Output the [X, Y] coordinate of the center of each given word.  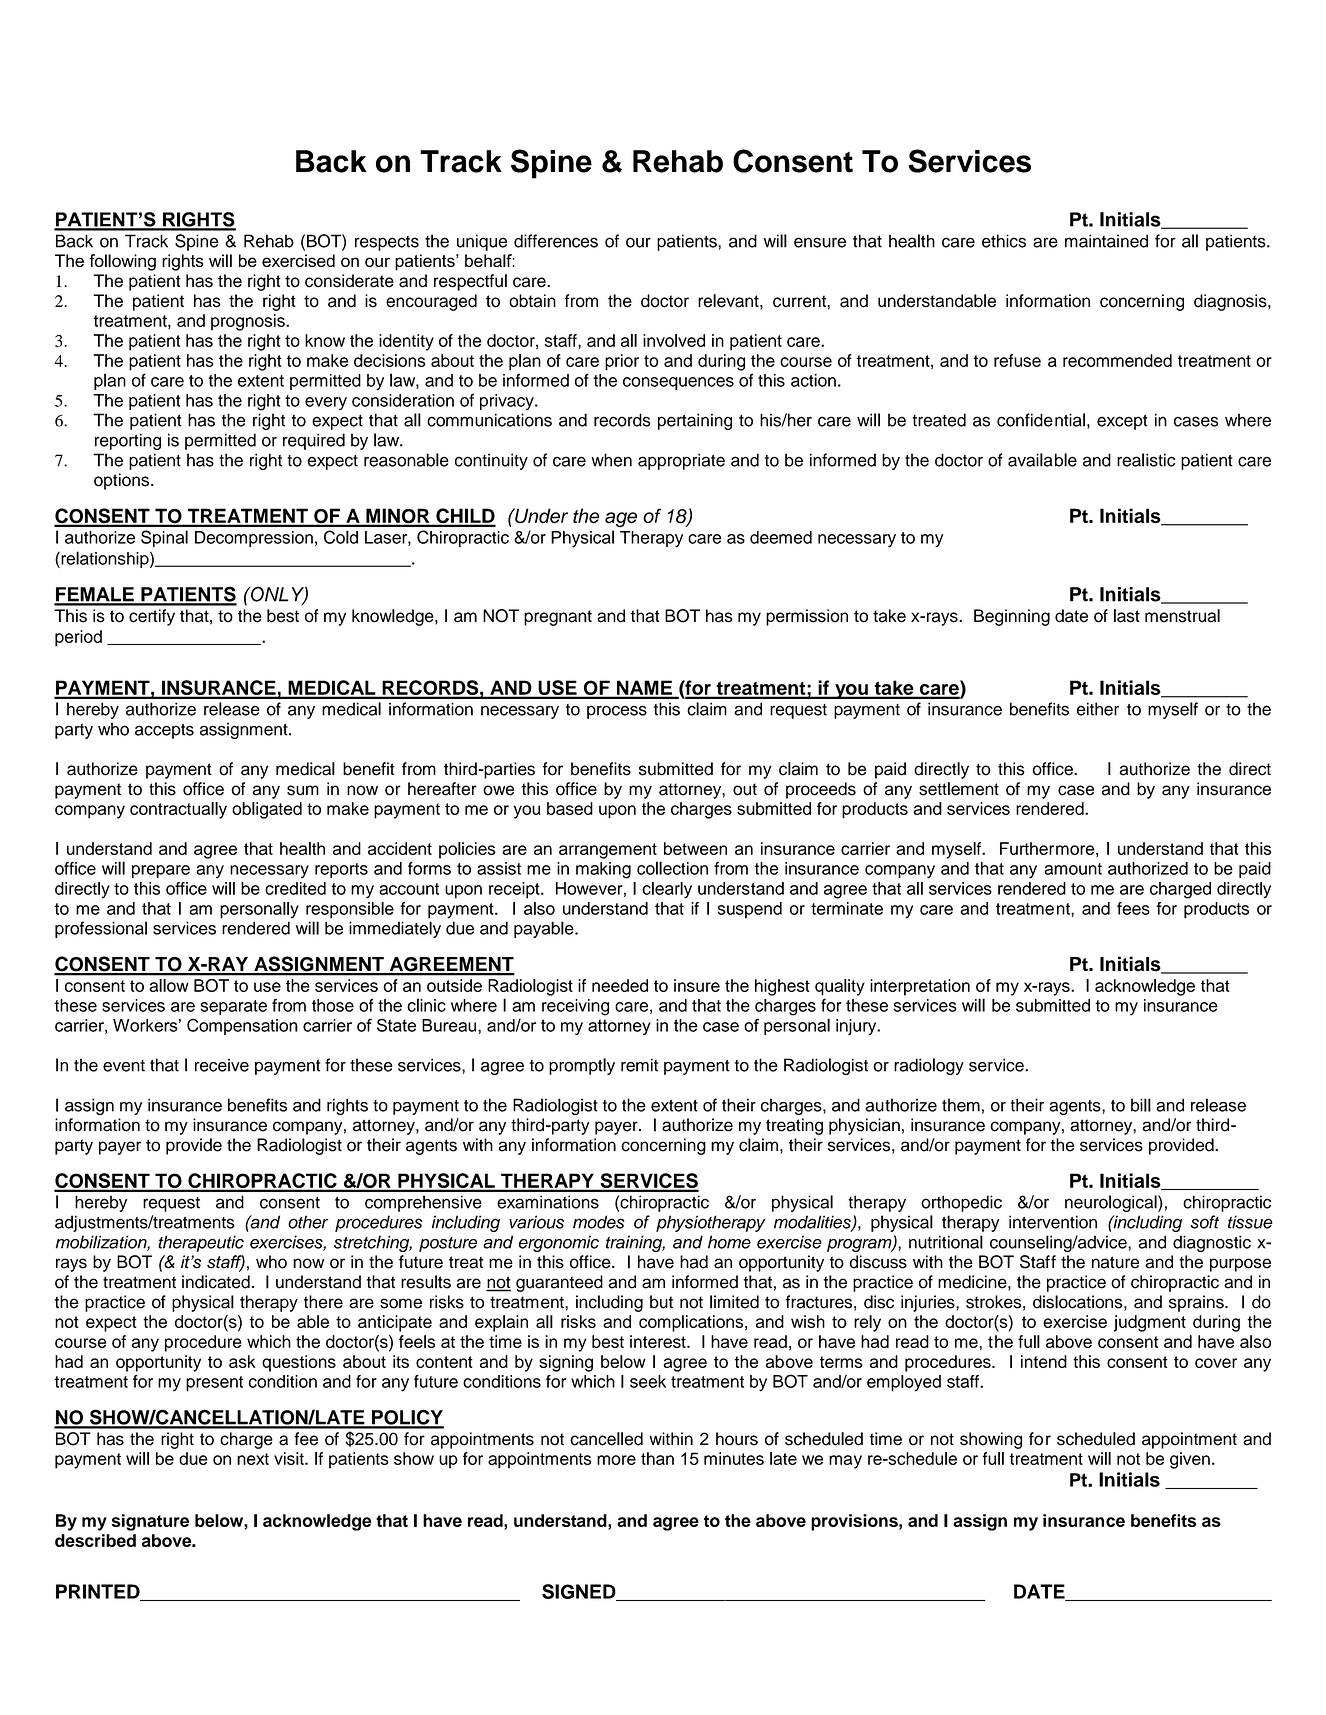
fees [1133, 908]
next [253, 1459]
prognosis [249, 322]
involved [674, 340]
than [657, 1458]
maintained [1106, 241]
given [1190, 1460]
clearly [667, 890]
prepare [161, 871]
